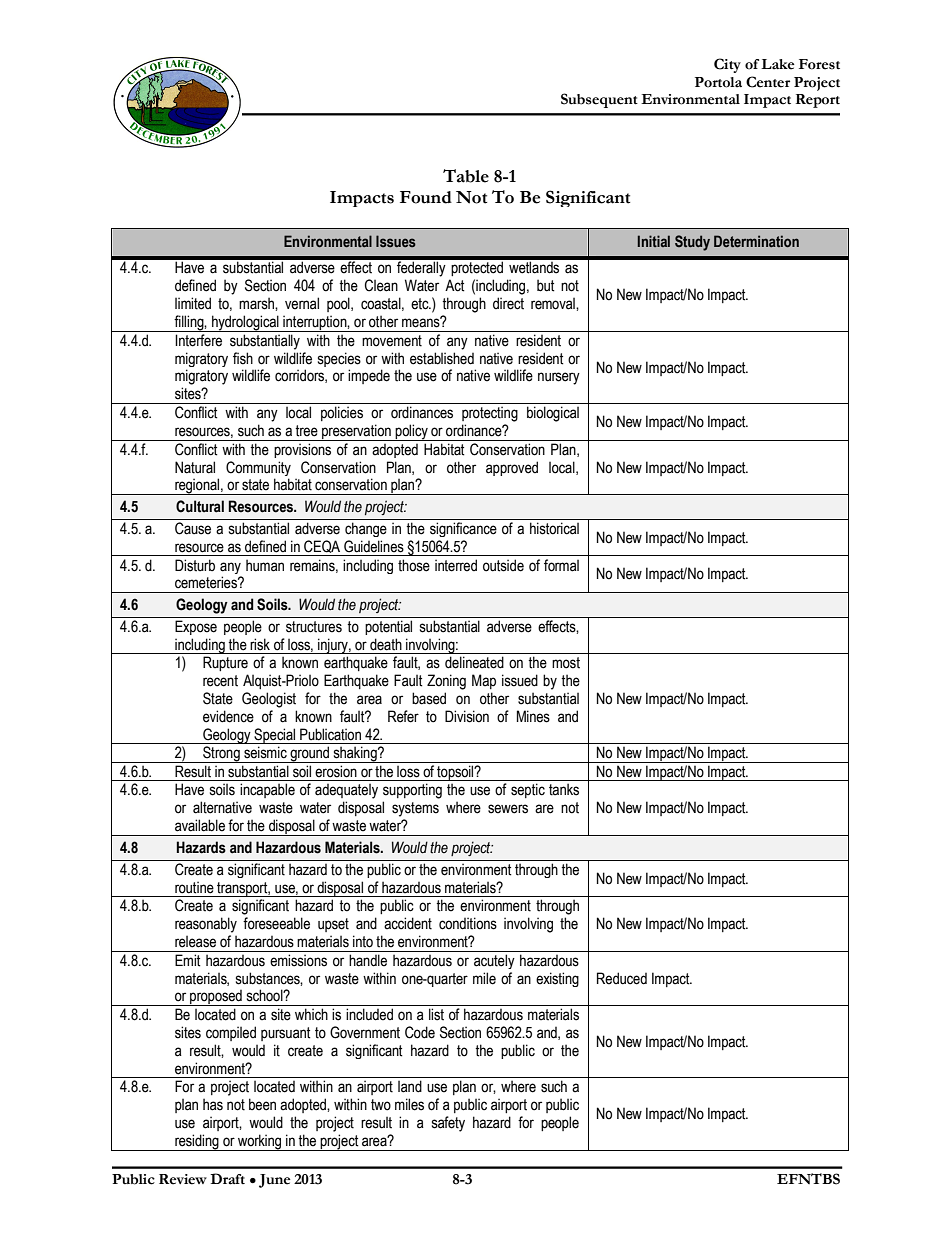  What do you see at coordinates (566, 663) in the screenshot?
I see `most` at bounding box center [566, 663].
